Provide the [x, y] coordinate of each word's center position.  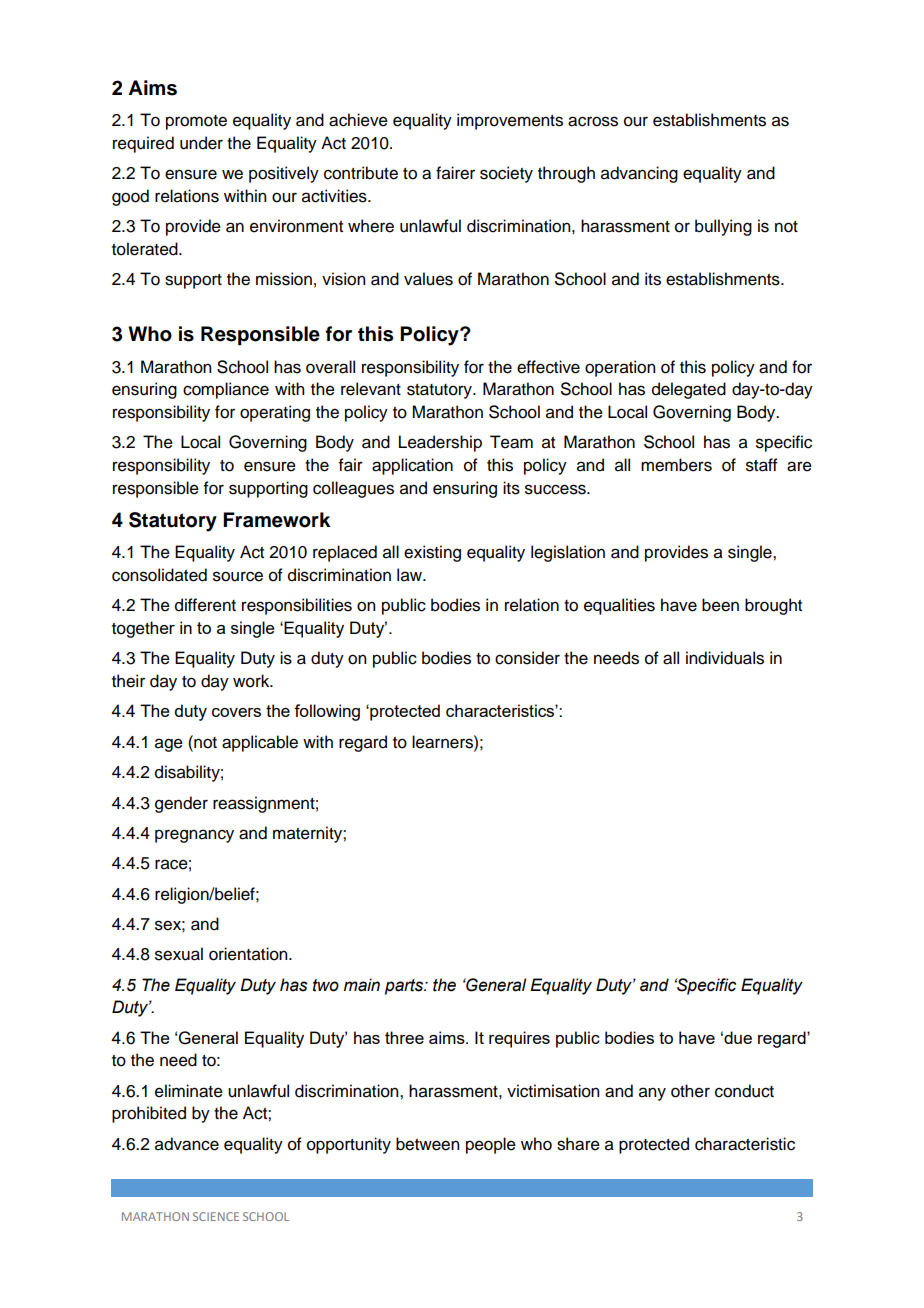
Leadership [440, 443]
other [690, 1091]
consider [527, 658]
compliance [226, 390]
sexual [179, 954]
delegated [689, 390]
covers [236, 712]
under [201, 143]
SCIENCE [216, 1216]
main [362, 985]
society [506, 174]
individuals [725, 658]
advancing [639, 174]
